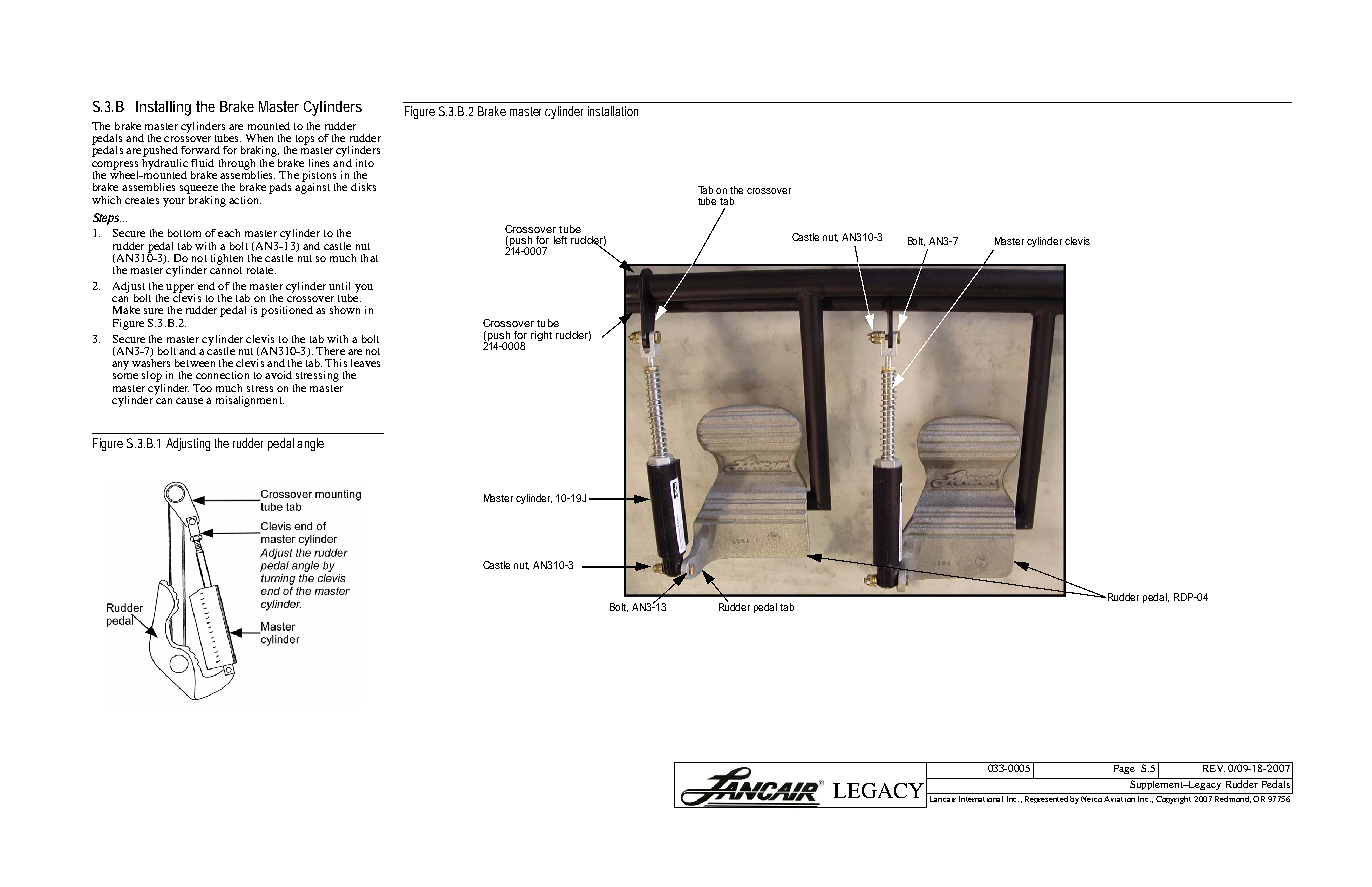  What do you see at coordinates (613, 111) in the image?
I see `installation` at bounding box center [613, 111].
